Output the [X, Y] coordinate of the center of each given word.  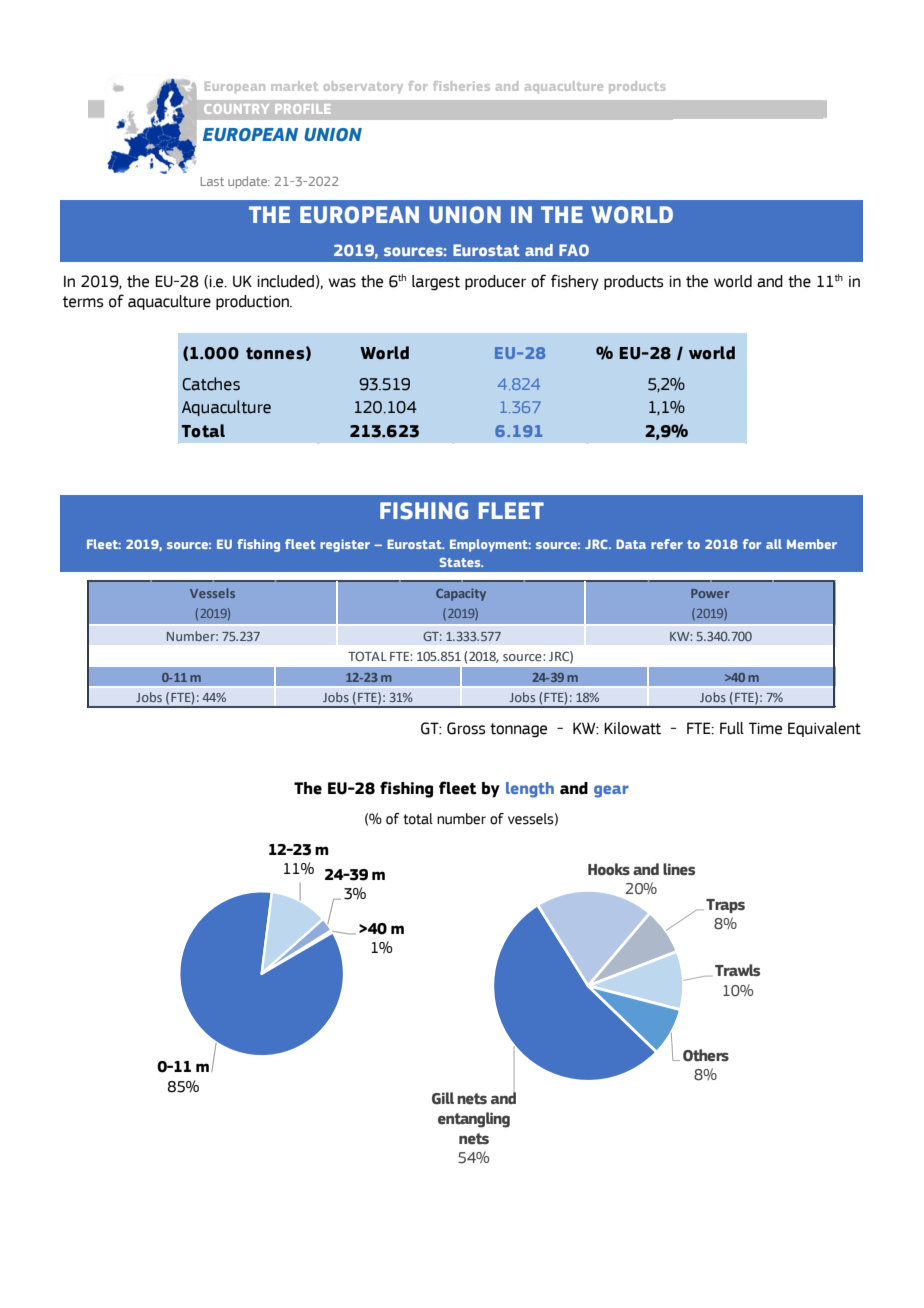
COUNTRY [236, 109]
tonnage [518, 730]
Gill [443, 1098]
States [461, 562]
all [774, 544]
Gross [466, 728]
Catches [211, 384]
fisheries [461, 86]
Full [732, 728]
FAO [574, 250]
